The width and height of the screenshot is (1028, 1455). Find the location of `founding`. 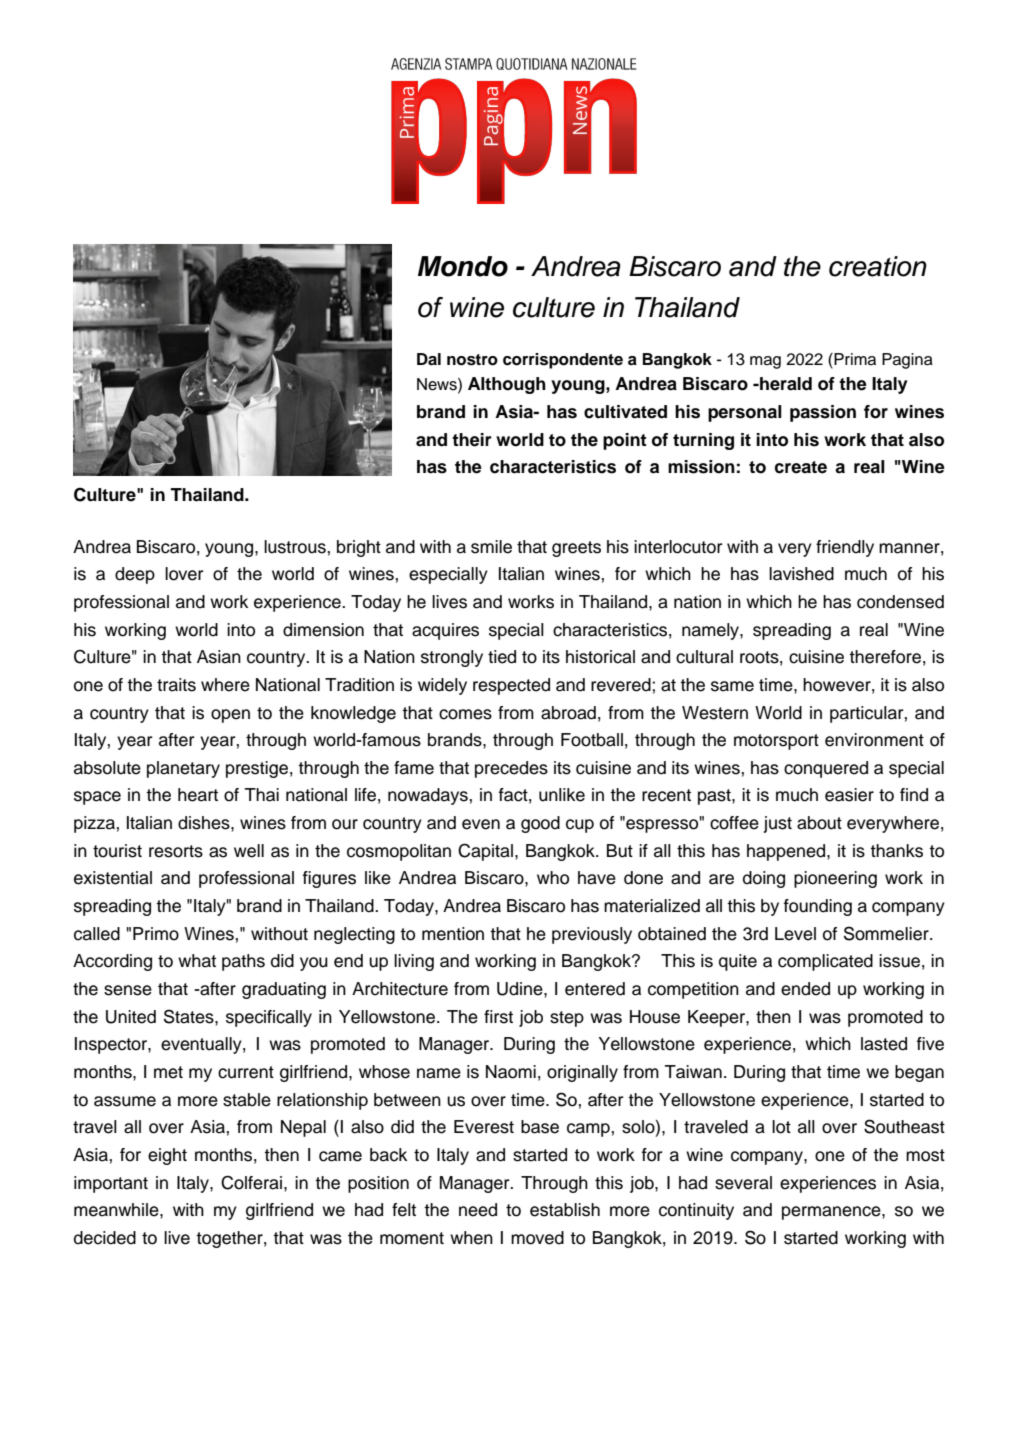

founding is located at coordinates (818, 907).
